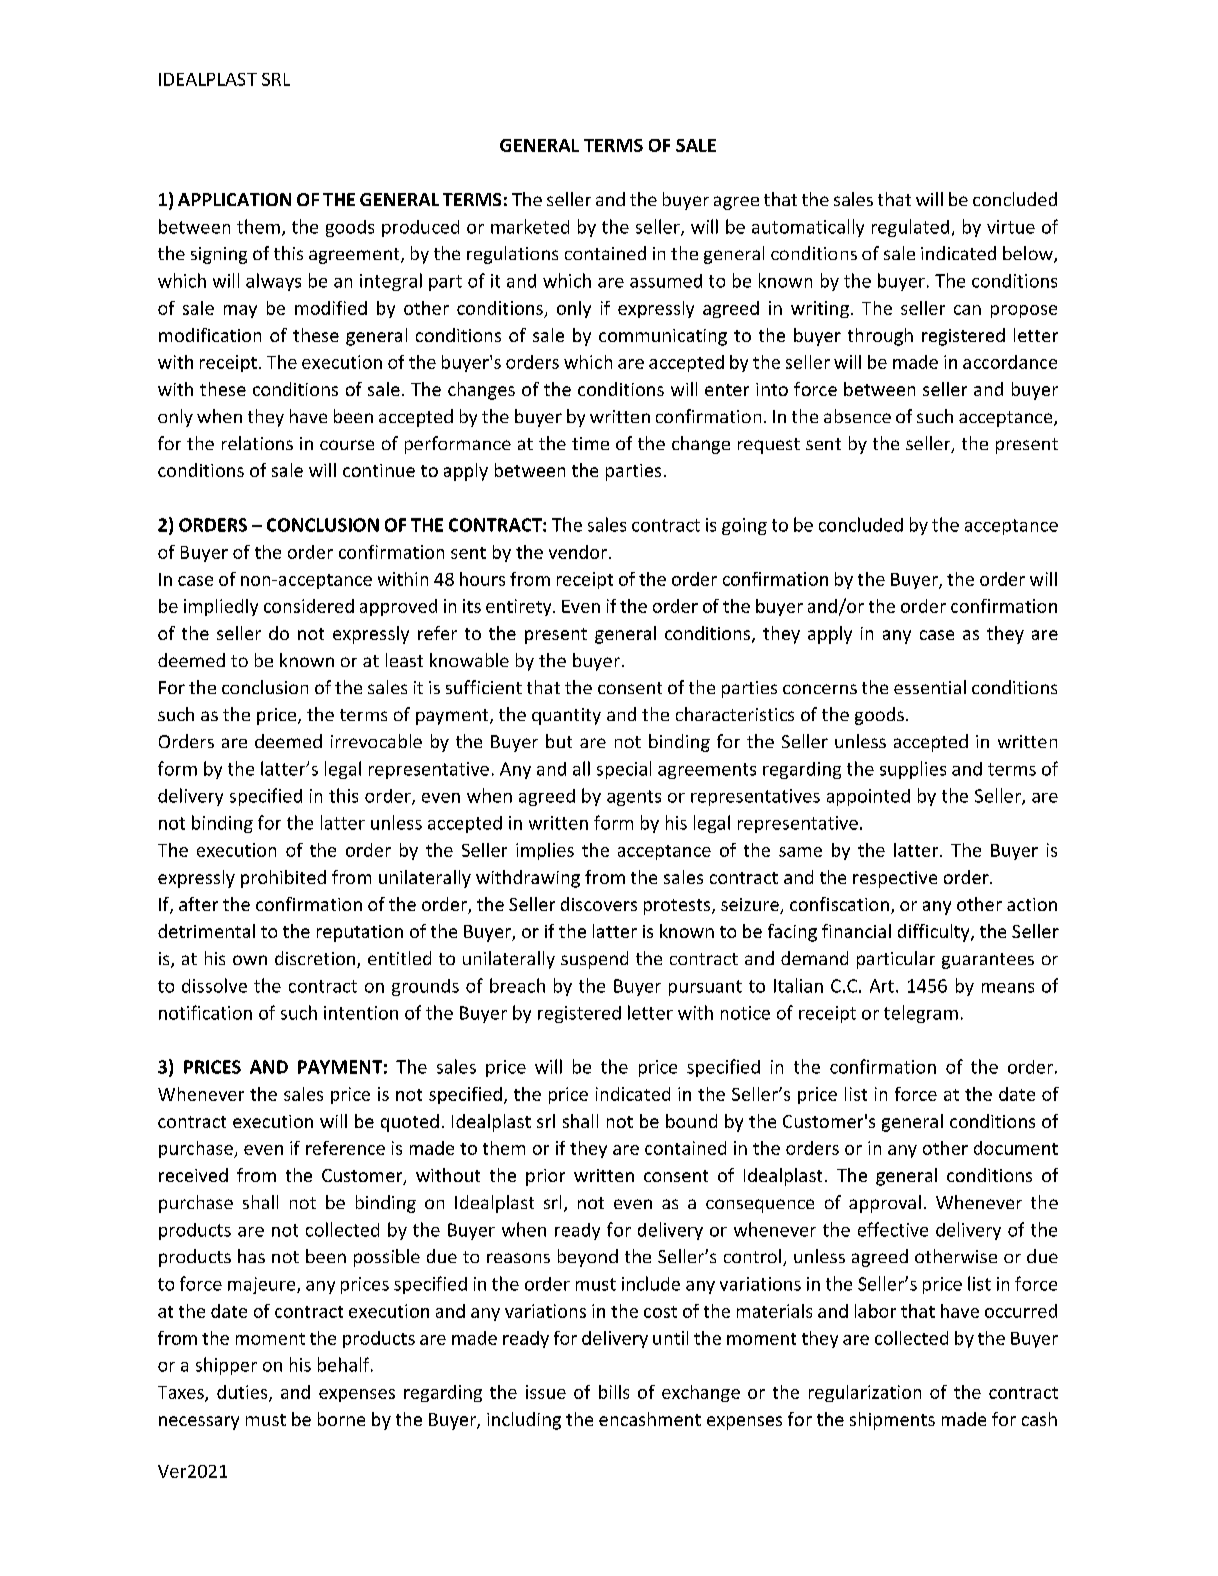 The image size is (1218, 1576). What do you see at coordinates (315, 958) in the screenshot?
I see `discretion` at bounding box center [315, 958].
